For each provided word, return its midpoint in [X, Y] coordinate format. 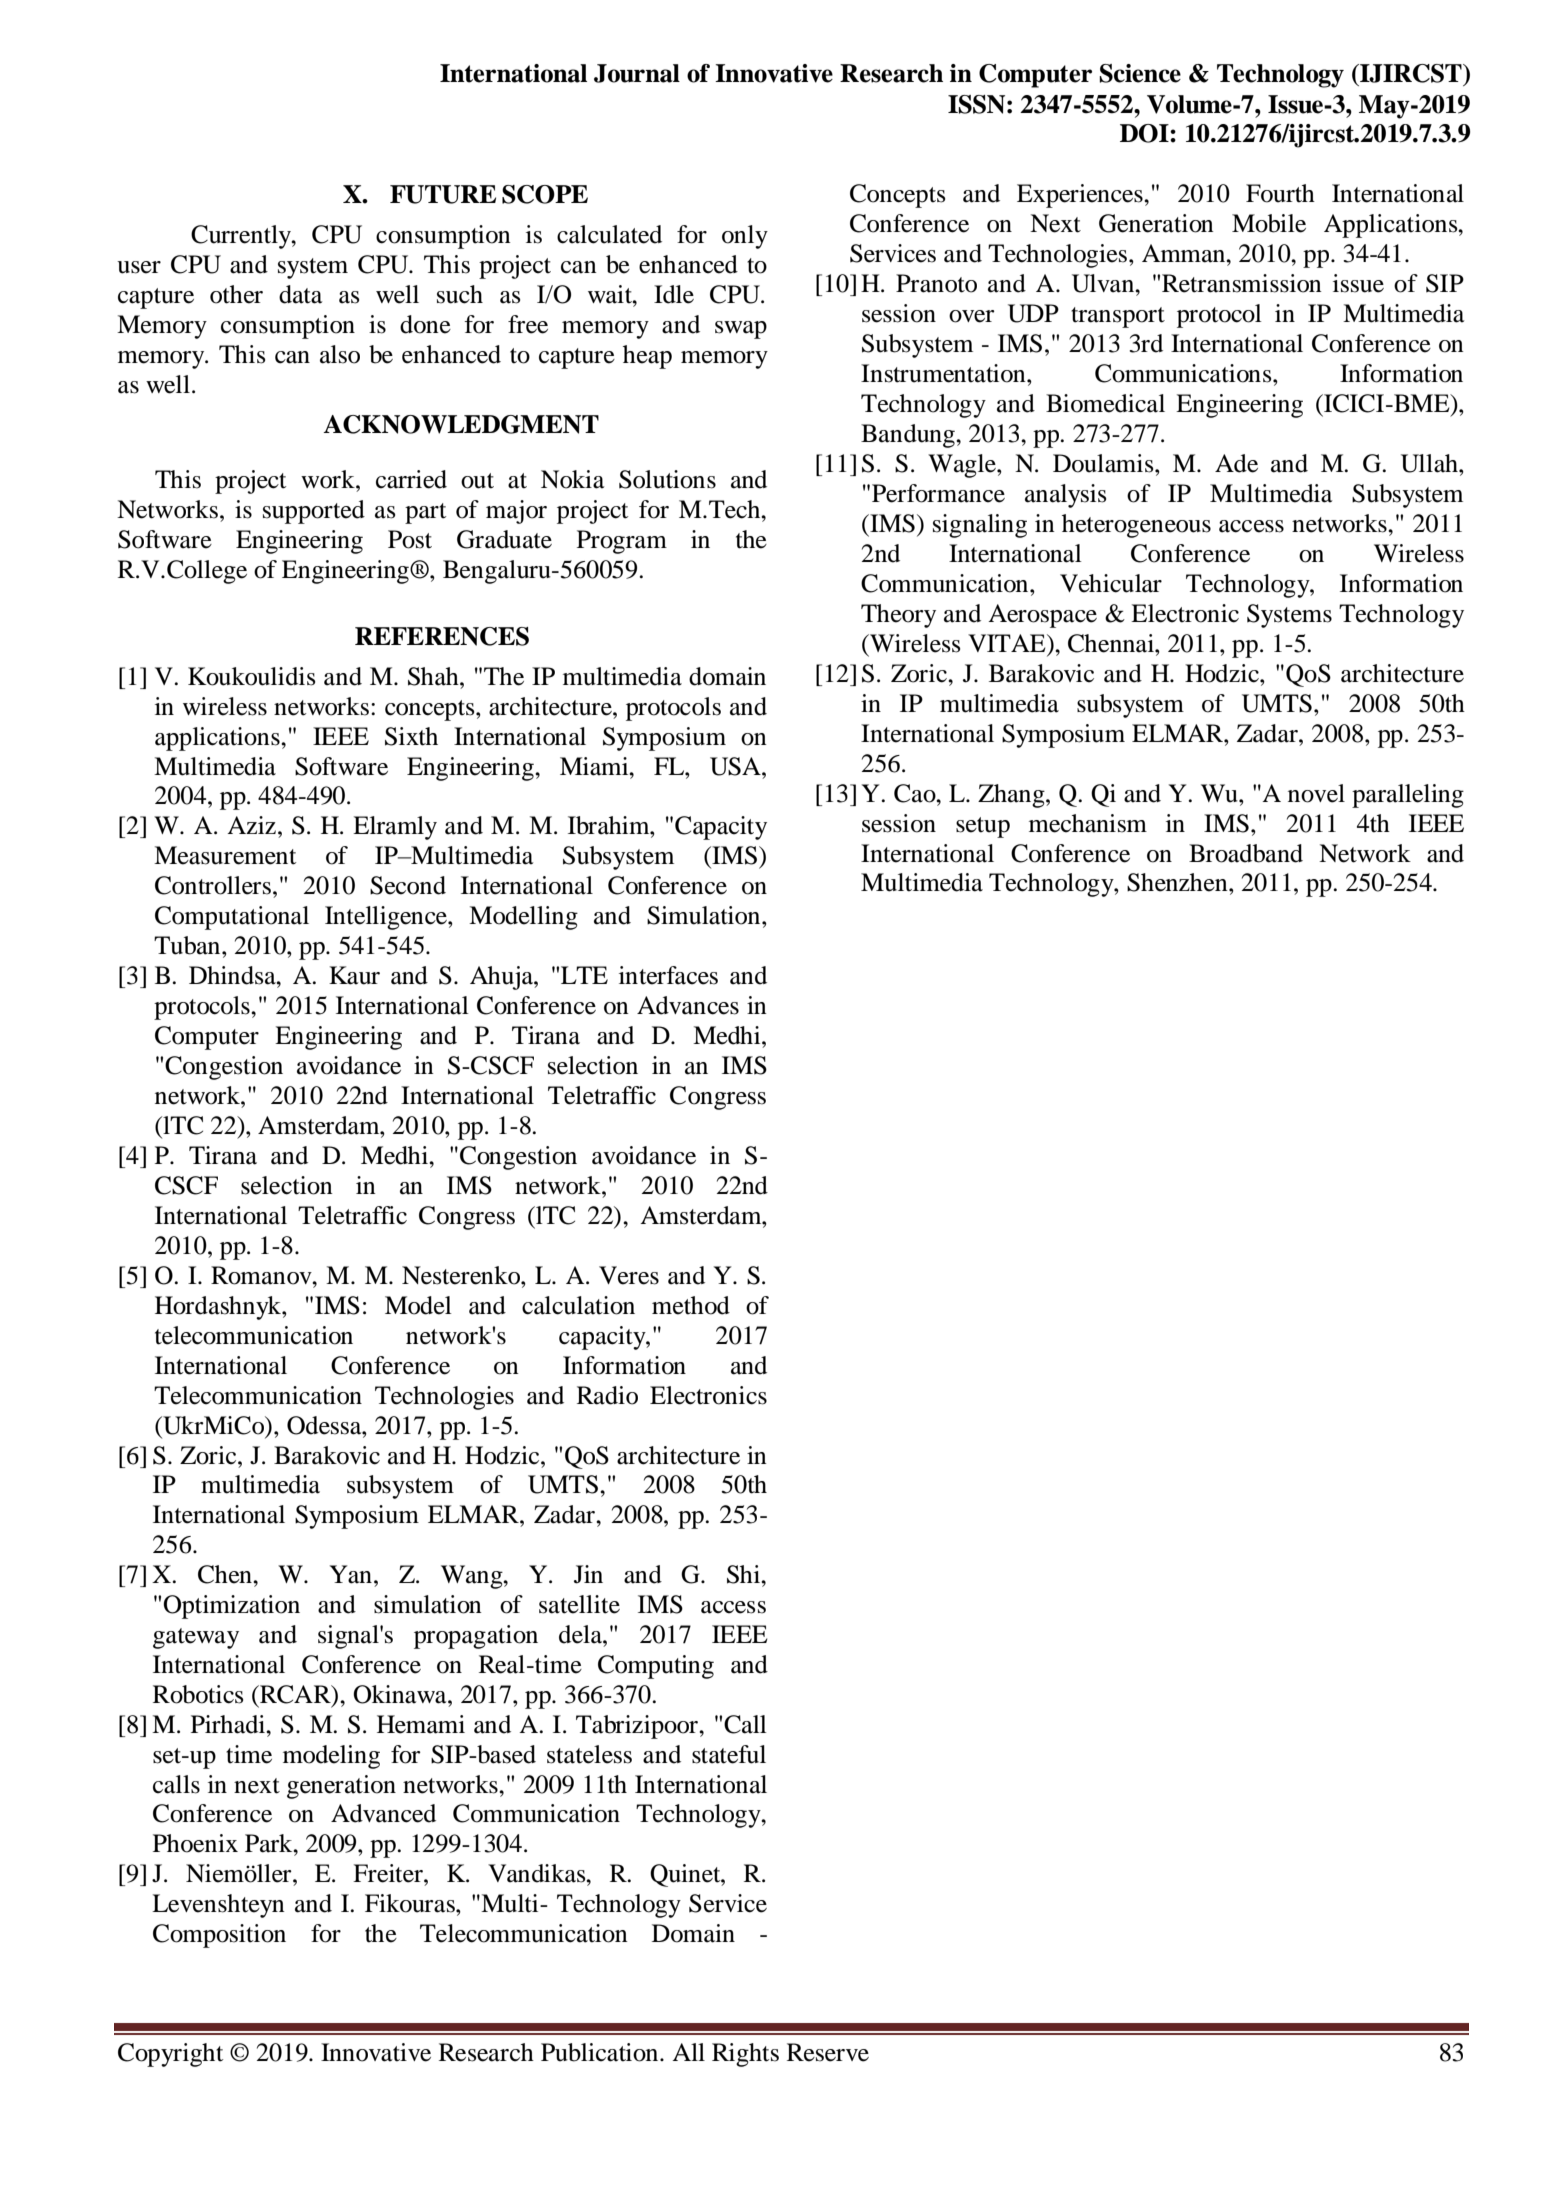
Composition [219, 1936]
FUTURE [443, 194]
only [745, 237]
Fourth [1280, 193]
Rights [745, 2055]
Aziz [251, 825]
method [691, 1305]
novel [1316, 793]
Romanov [262, 1275]
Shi [745, 1574]
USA [736, 766]
